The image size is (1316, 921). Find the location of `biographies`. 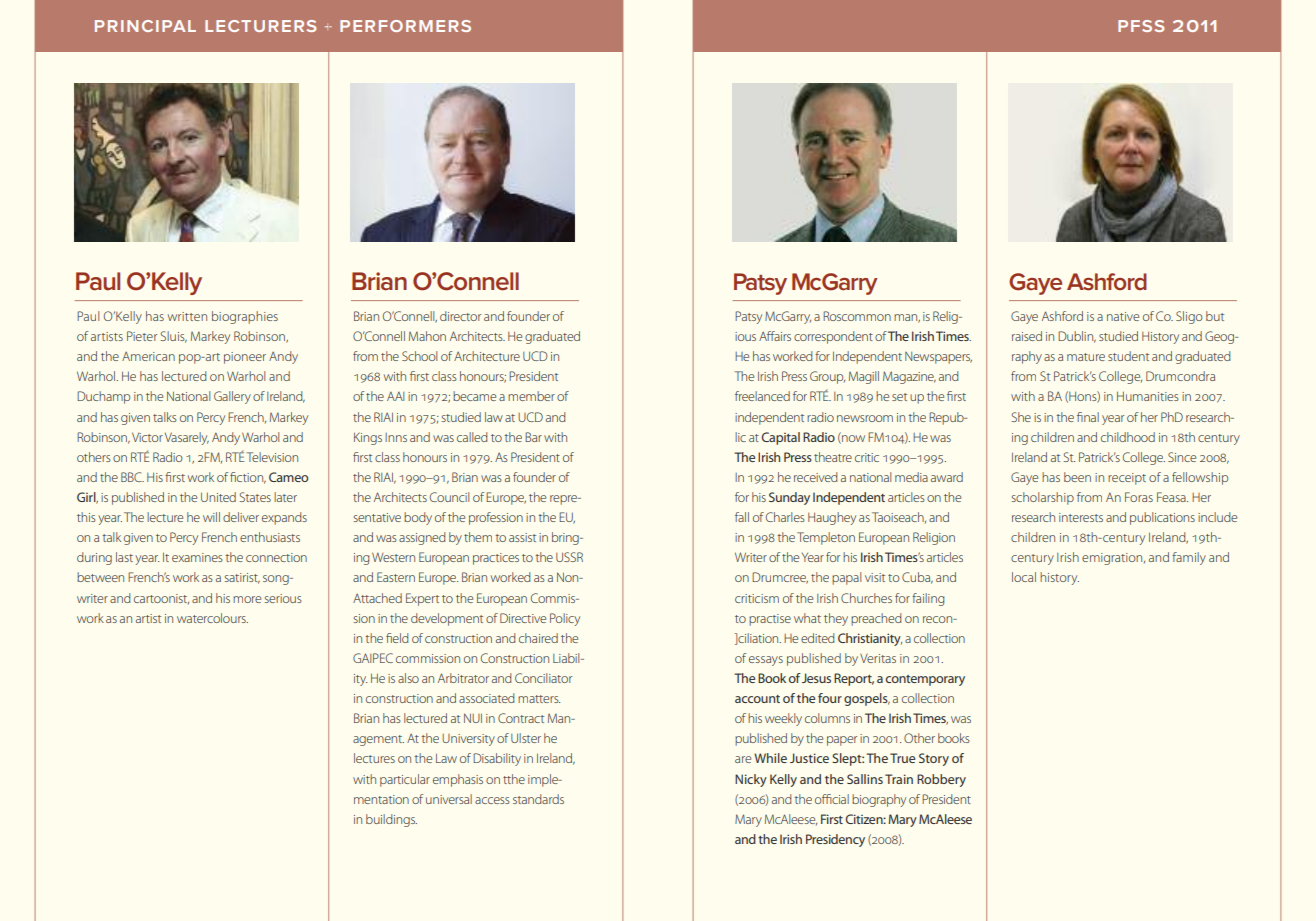

biographies is located at coordinates (245, 317).
